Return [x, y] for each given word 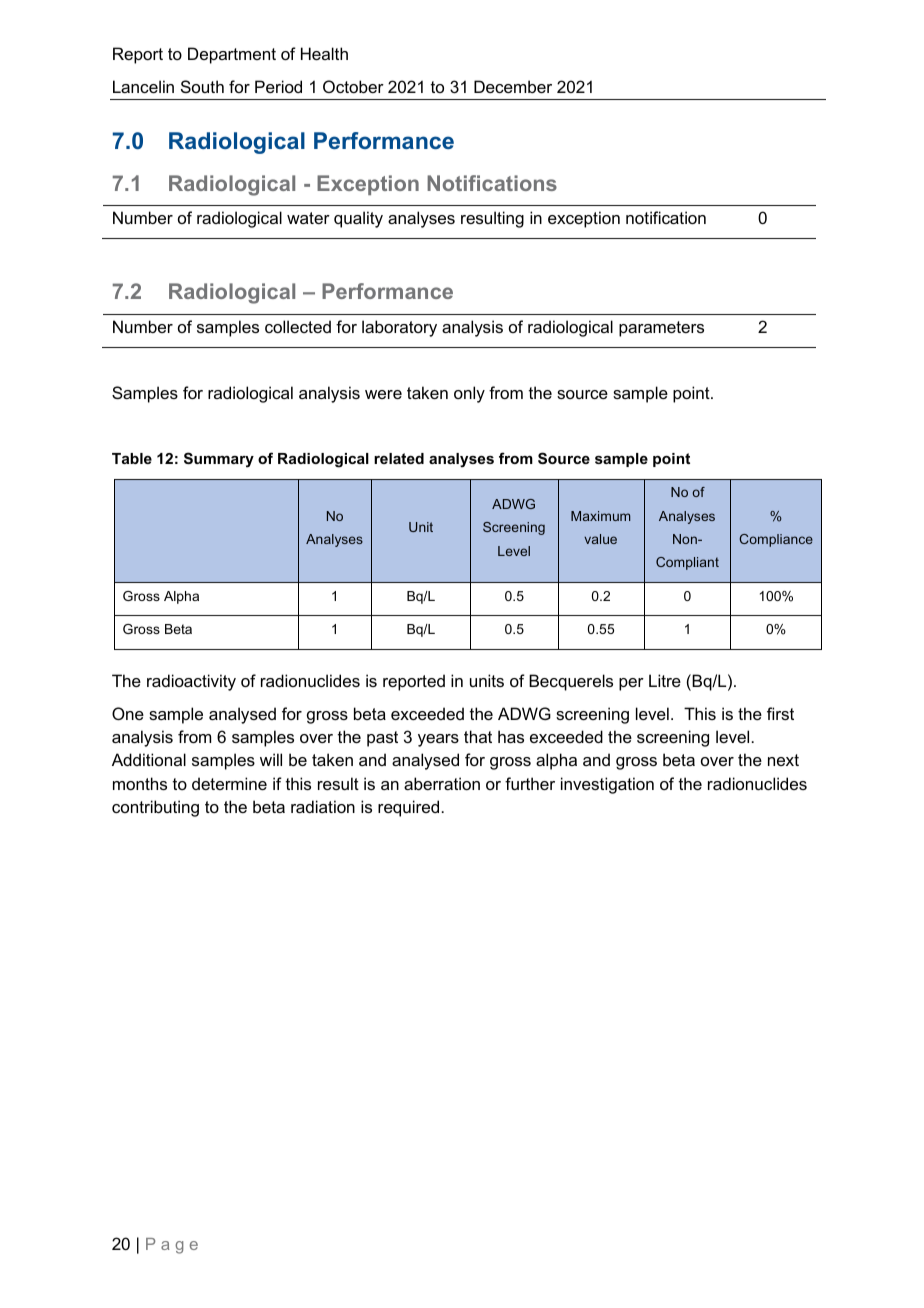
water [308, 218]
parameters [661, 329]
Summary [219, 460]
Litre [665, 680]
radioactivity [191, 682]
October [353, 86]
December [513, 86]
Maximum [601, 516]
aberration [442, 783]
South [202, 86]
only [469, 394]
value [600, 539]
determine [229, 783]
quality [358, 219]
